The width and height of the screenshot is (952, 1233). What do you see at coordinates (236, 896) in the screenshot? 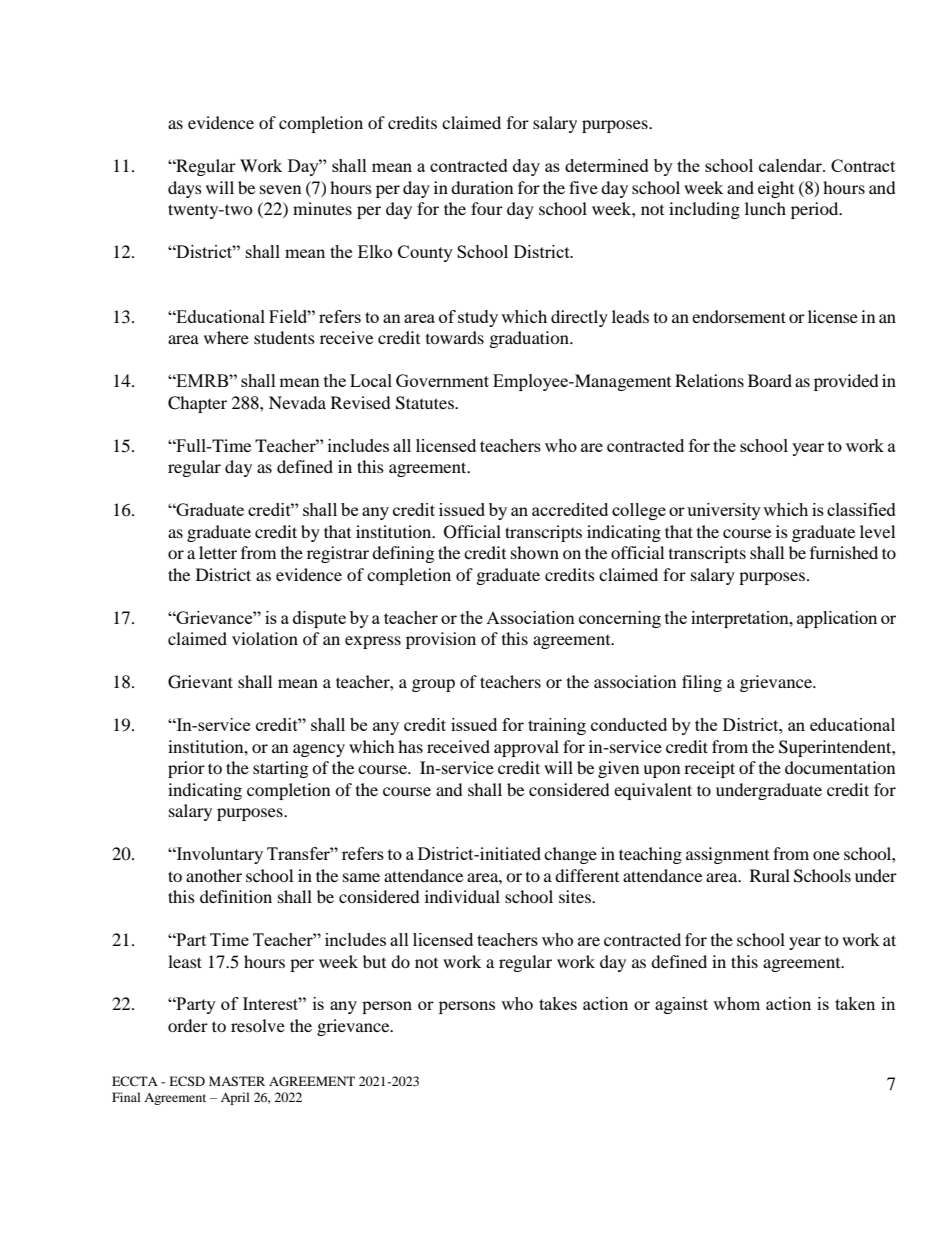
I see `definition` at bounding box center [236, 896].
